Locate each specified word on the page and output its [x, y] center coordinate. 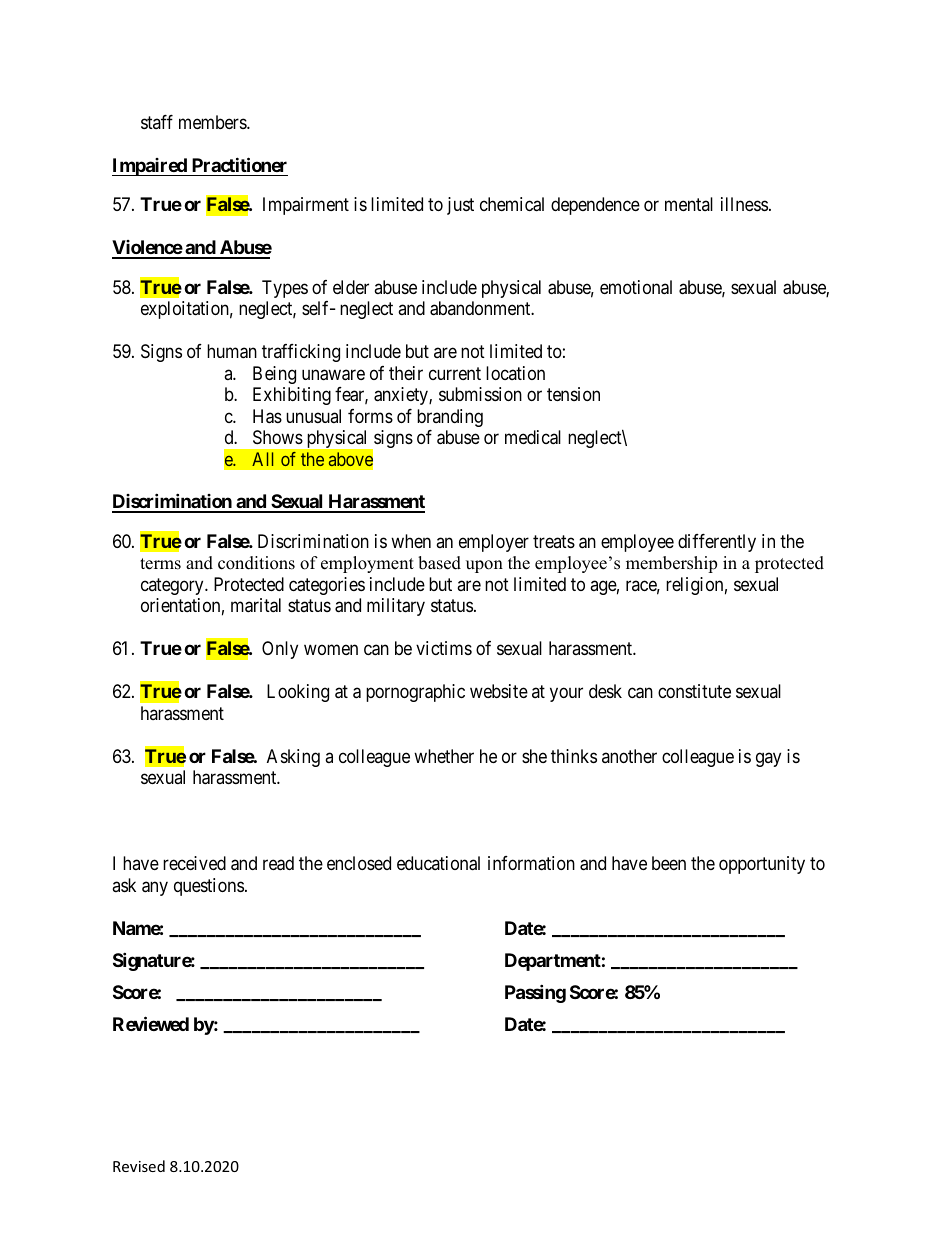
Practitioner [239, 164]
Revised [139, 1166]
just [460, 206]
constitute [694, 691]
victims [444, 648]
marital [256, 605]
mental [689, 204]
